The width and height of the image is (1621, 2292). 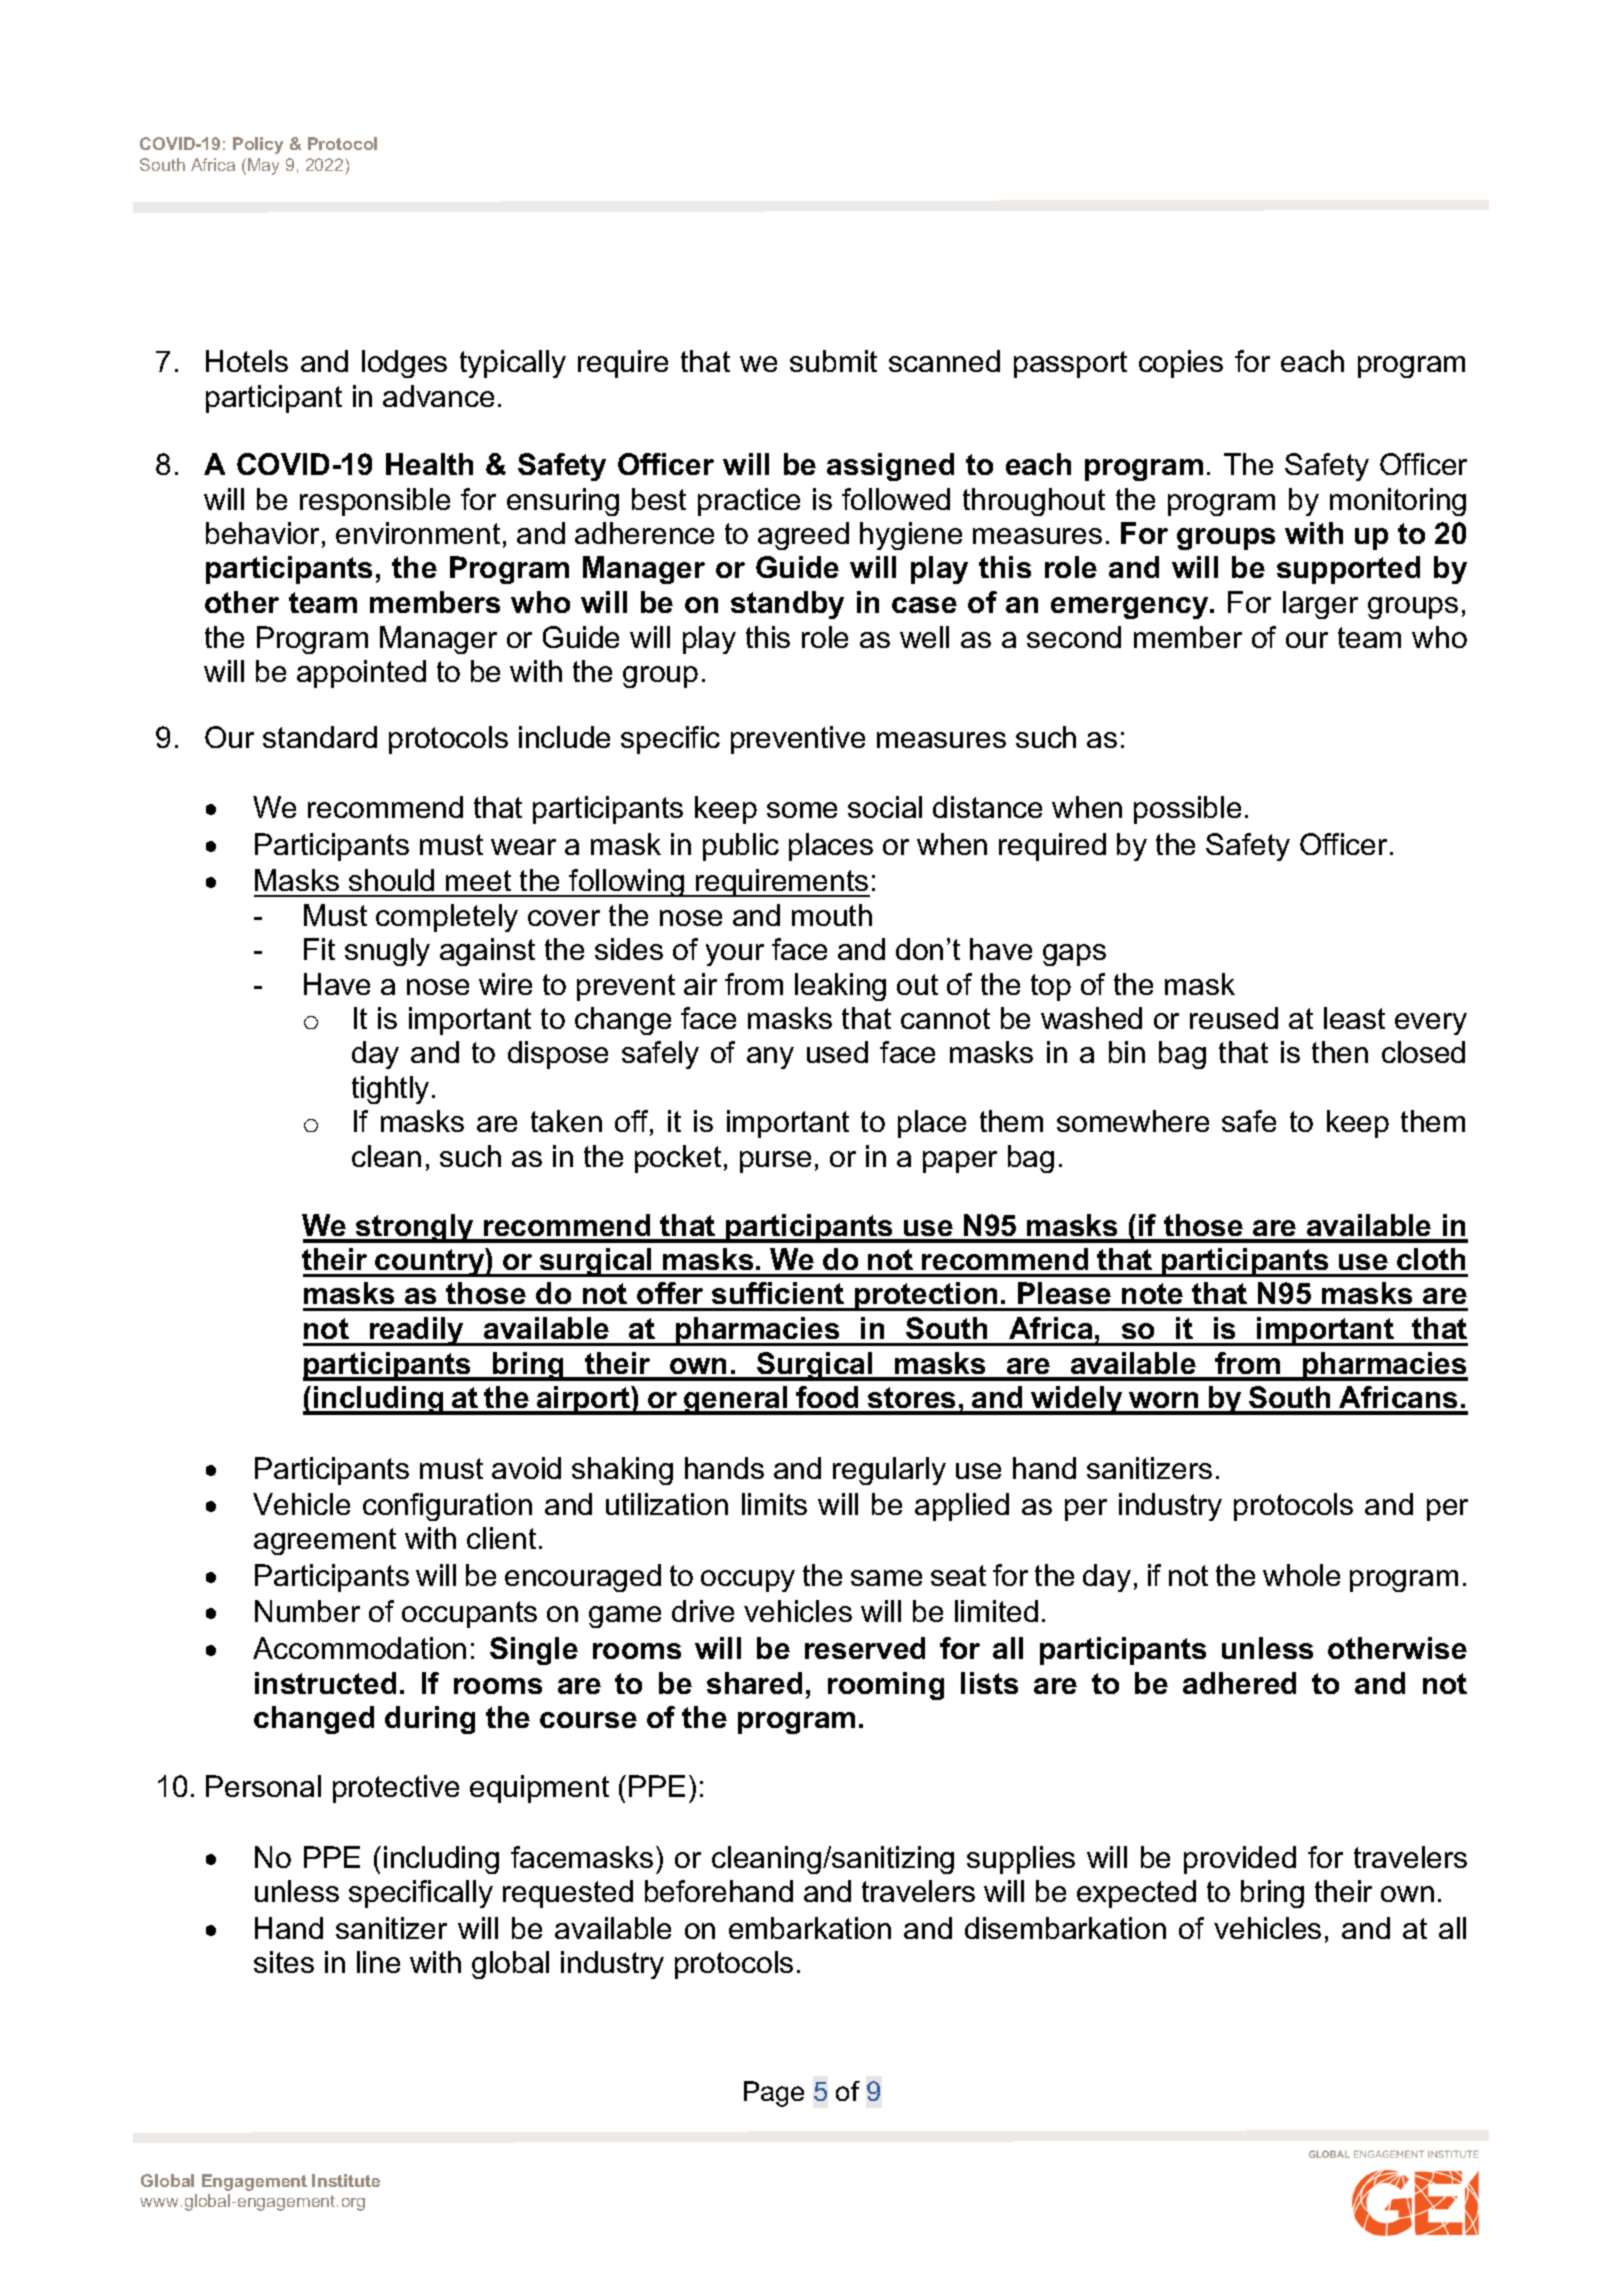 I want to click on Institute, so click(x=346, y=2180).
